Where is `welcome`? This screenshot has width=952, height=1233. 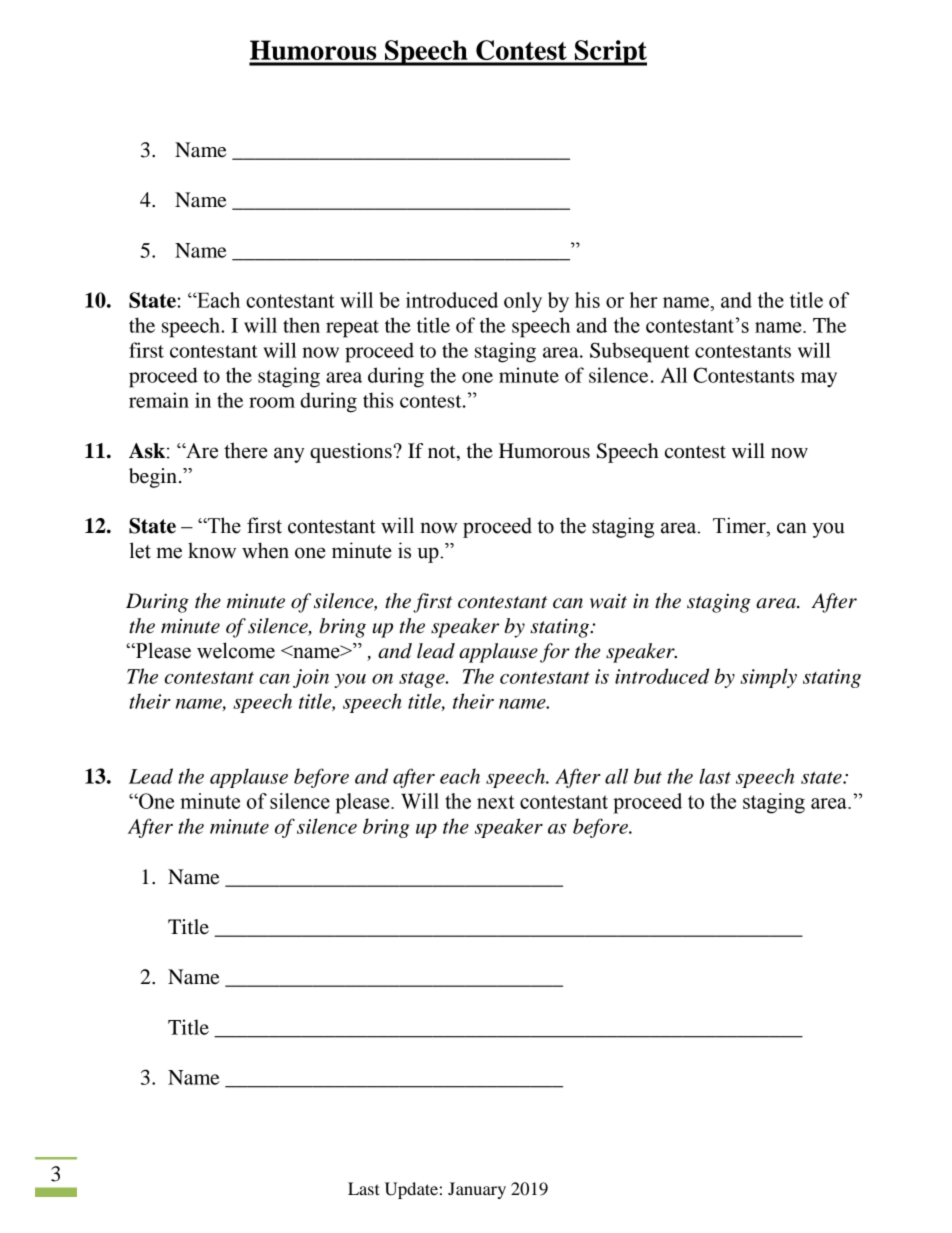
welcome is located at coordinates (236, 650).
